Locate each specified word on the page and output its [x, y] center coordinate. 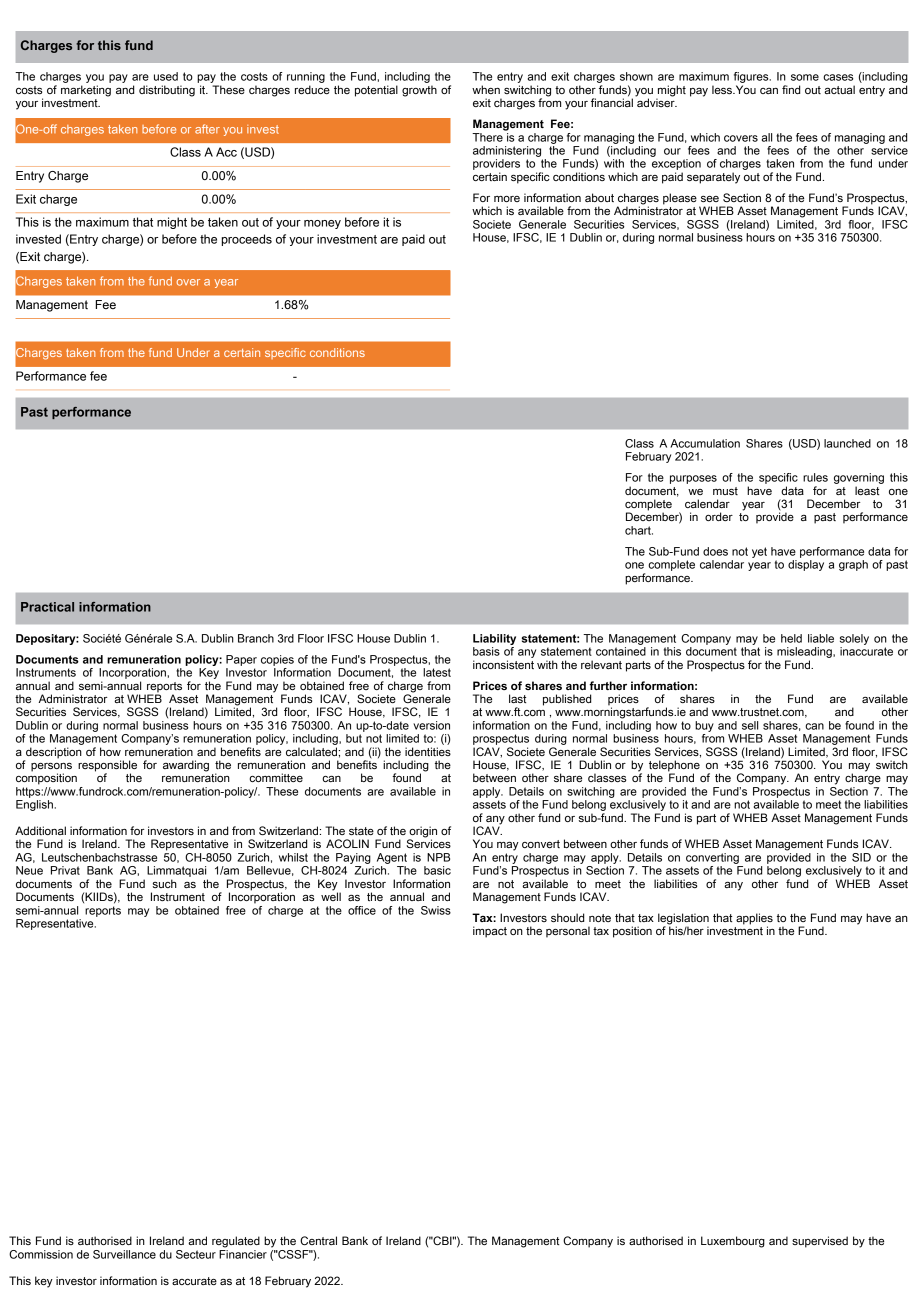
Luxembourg [733, 1242]
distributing [167, 91]
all [767, 137]
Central [318, 1240]
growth [419, 91]
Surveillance [124, 1254]
